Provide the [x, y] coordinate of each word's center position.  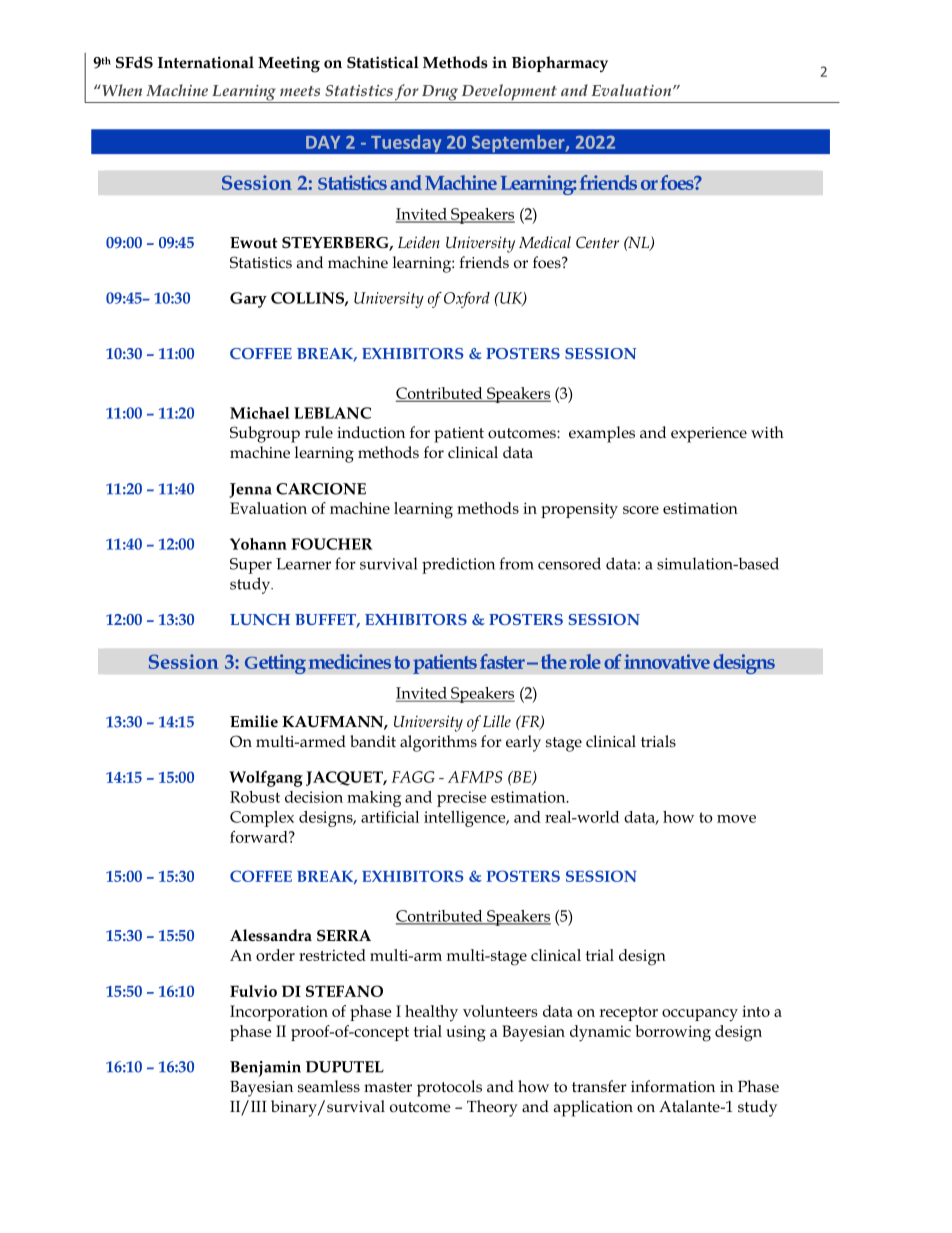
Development [509, 93]
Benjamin [265, 1069]
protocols [449, 1088]
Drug [440, 94]
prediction [458, 565]
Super [251, 566]
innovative [667, 661]
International [206, 62]
